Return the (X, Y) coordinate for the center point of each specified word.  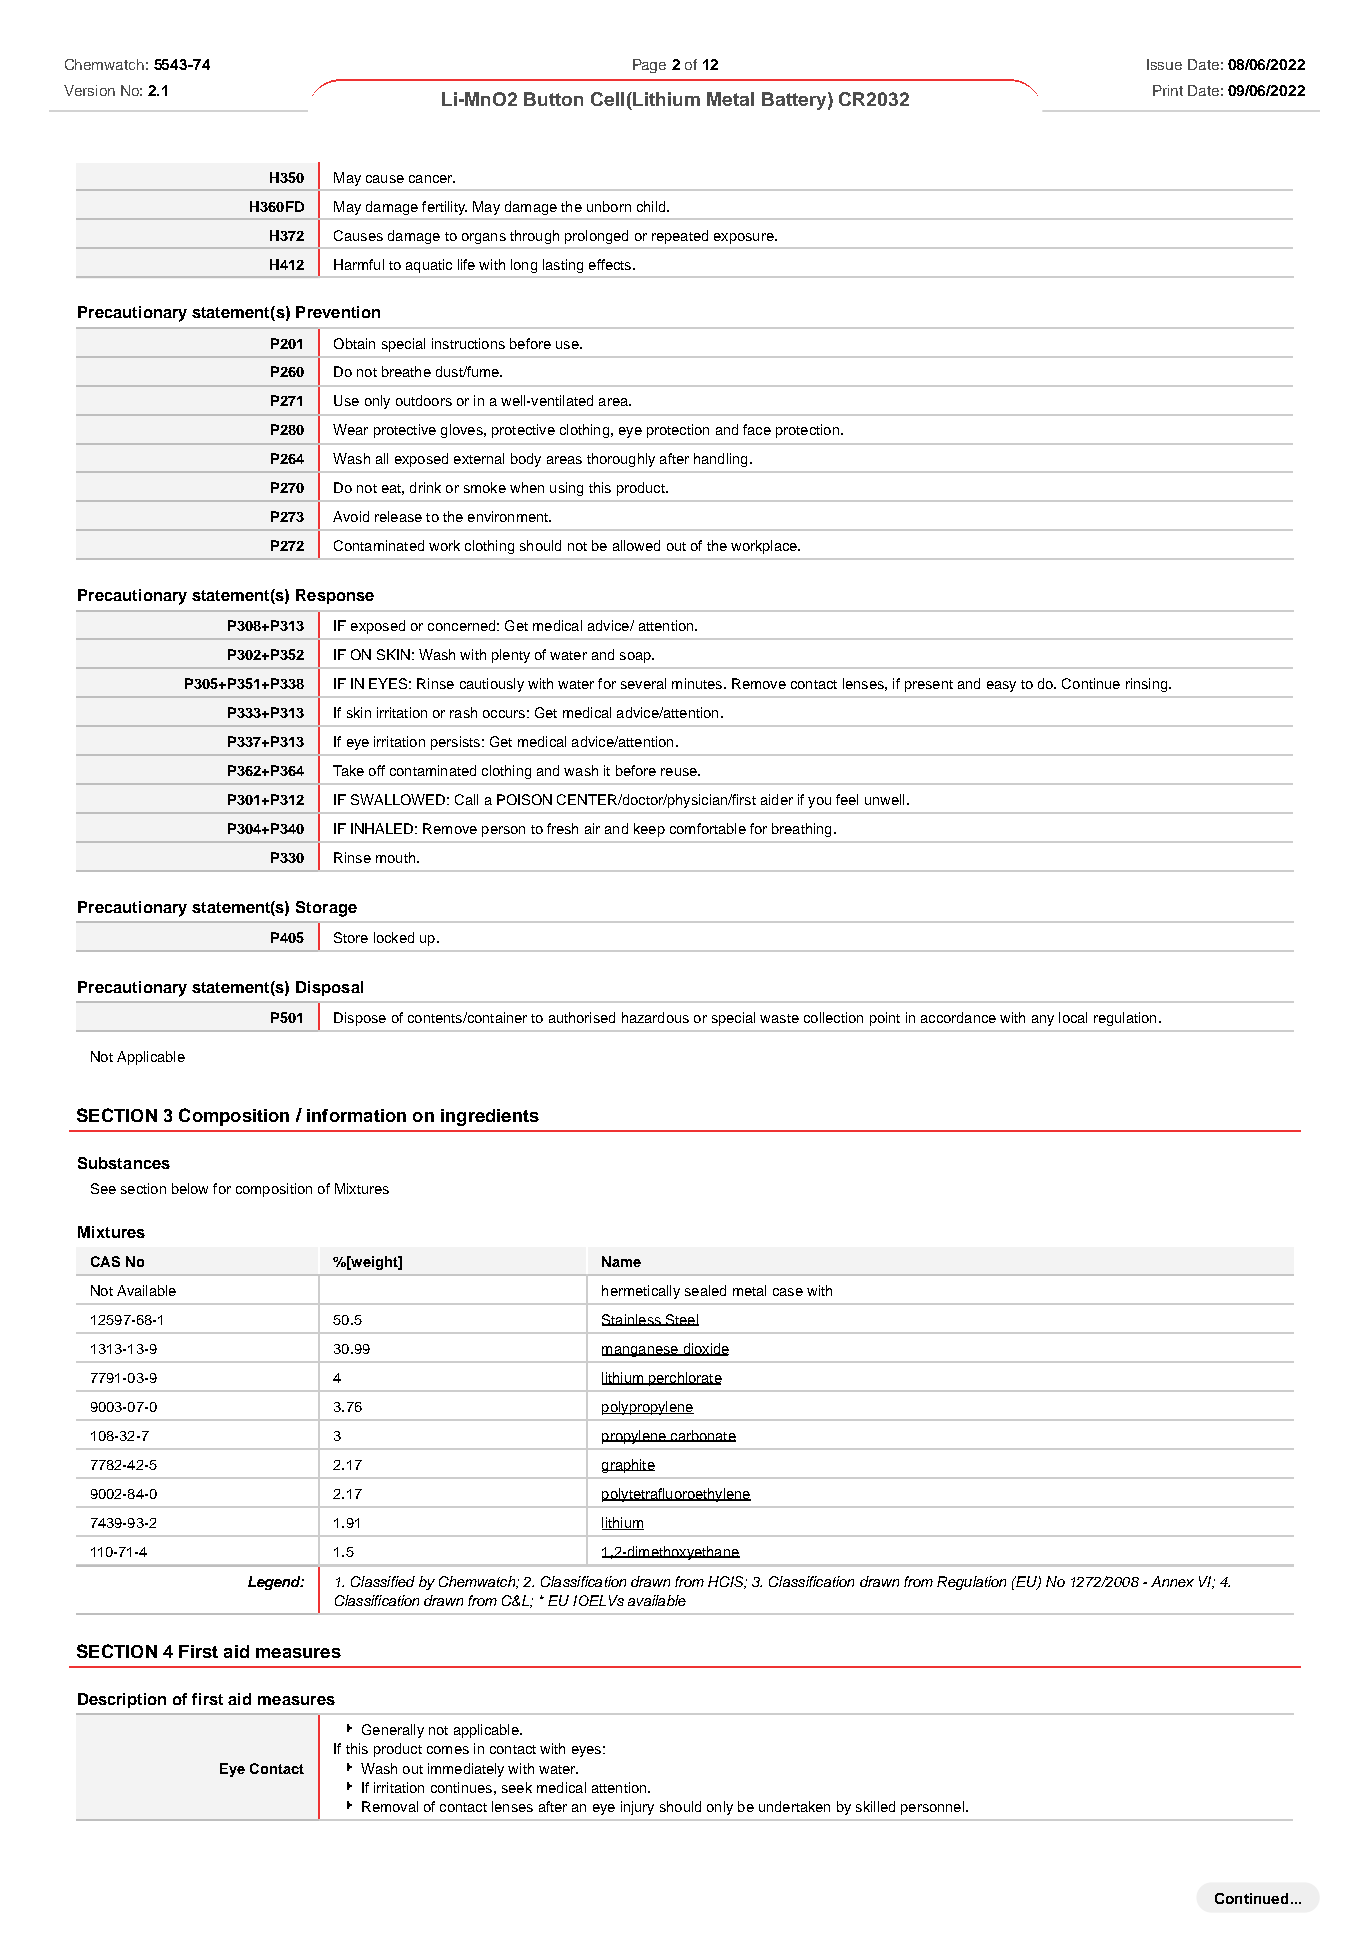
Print (1168, 90)
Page (649, 66)
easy (1001, 686)
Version (89, 90)
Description (122, 1700)
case (788, 1292)
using (566, 489)
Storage (326, 909)
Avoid (351, 516)
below (190, 1188)
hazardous (655, 1017)
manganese (641, 1351)
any (1043, 1020)
